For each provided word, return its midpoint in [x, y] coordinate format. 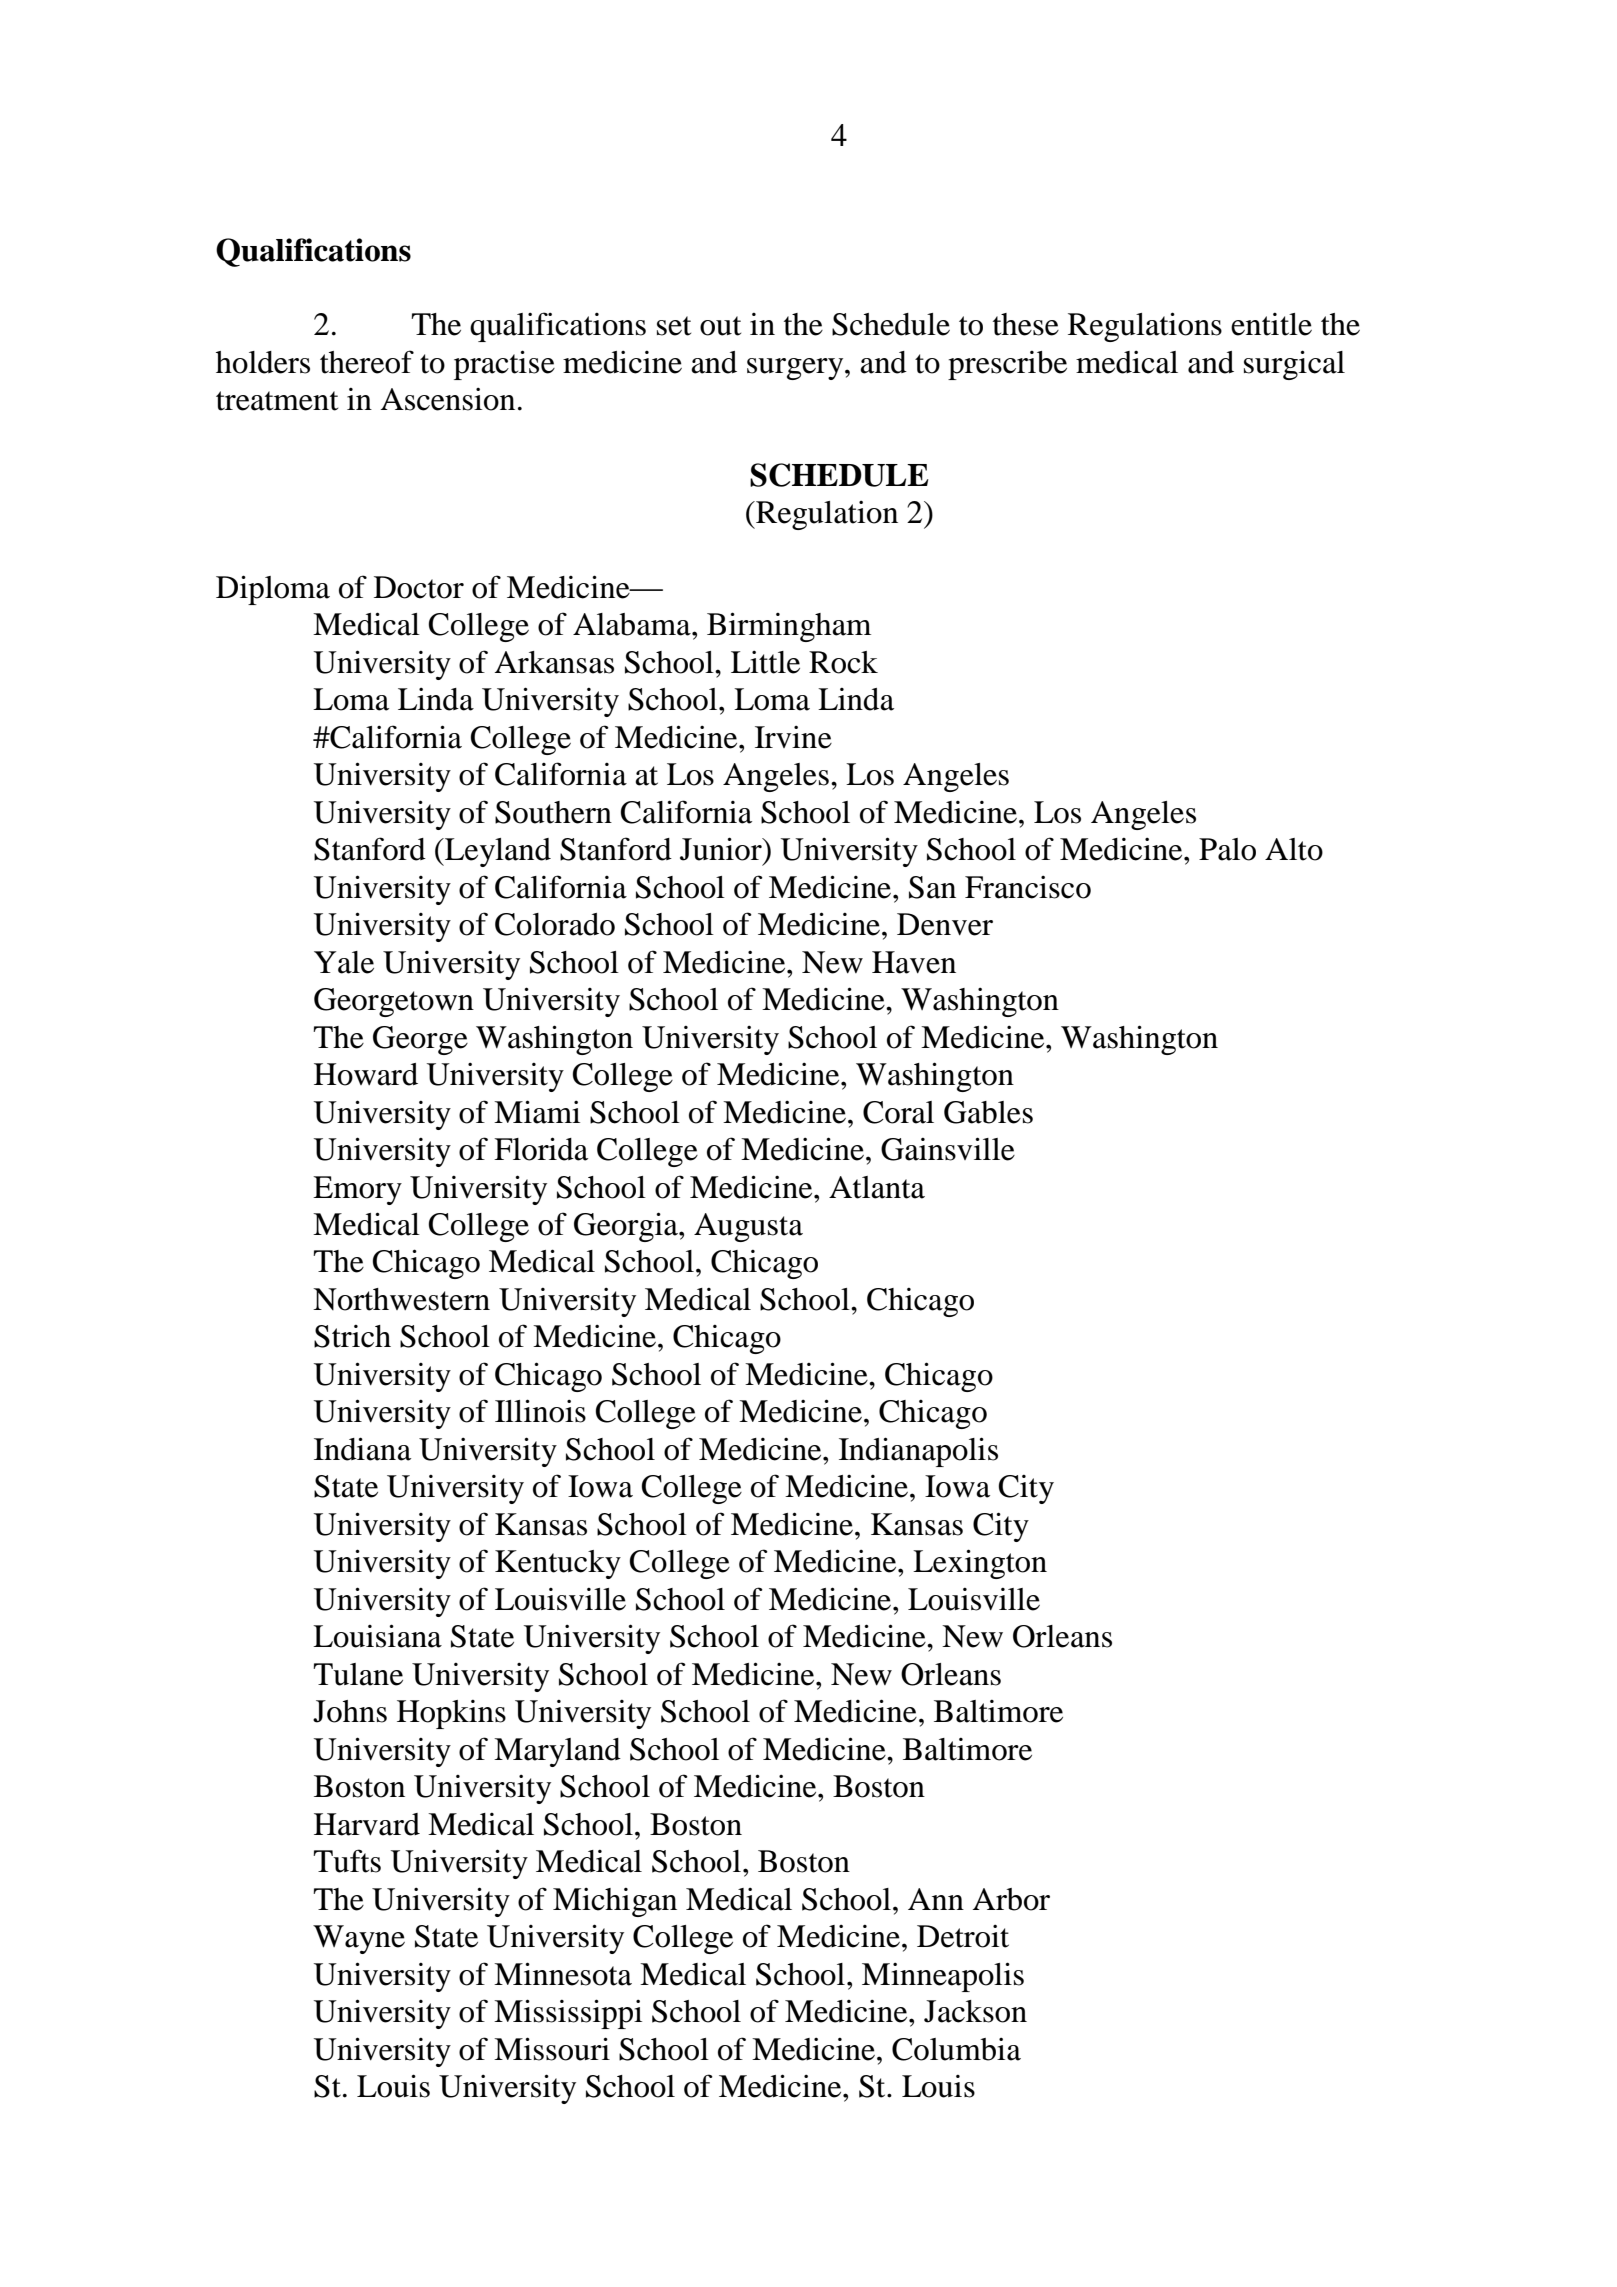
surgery [796, 369]
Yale [344, 962]
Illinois [540, 1411]
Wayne [359, 1939]
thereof [367, 362]
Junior [722, 849]
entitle [1271, 324]
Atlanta [877, 1187]
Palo [1227, 849]
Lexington [980, 1564]
